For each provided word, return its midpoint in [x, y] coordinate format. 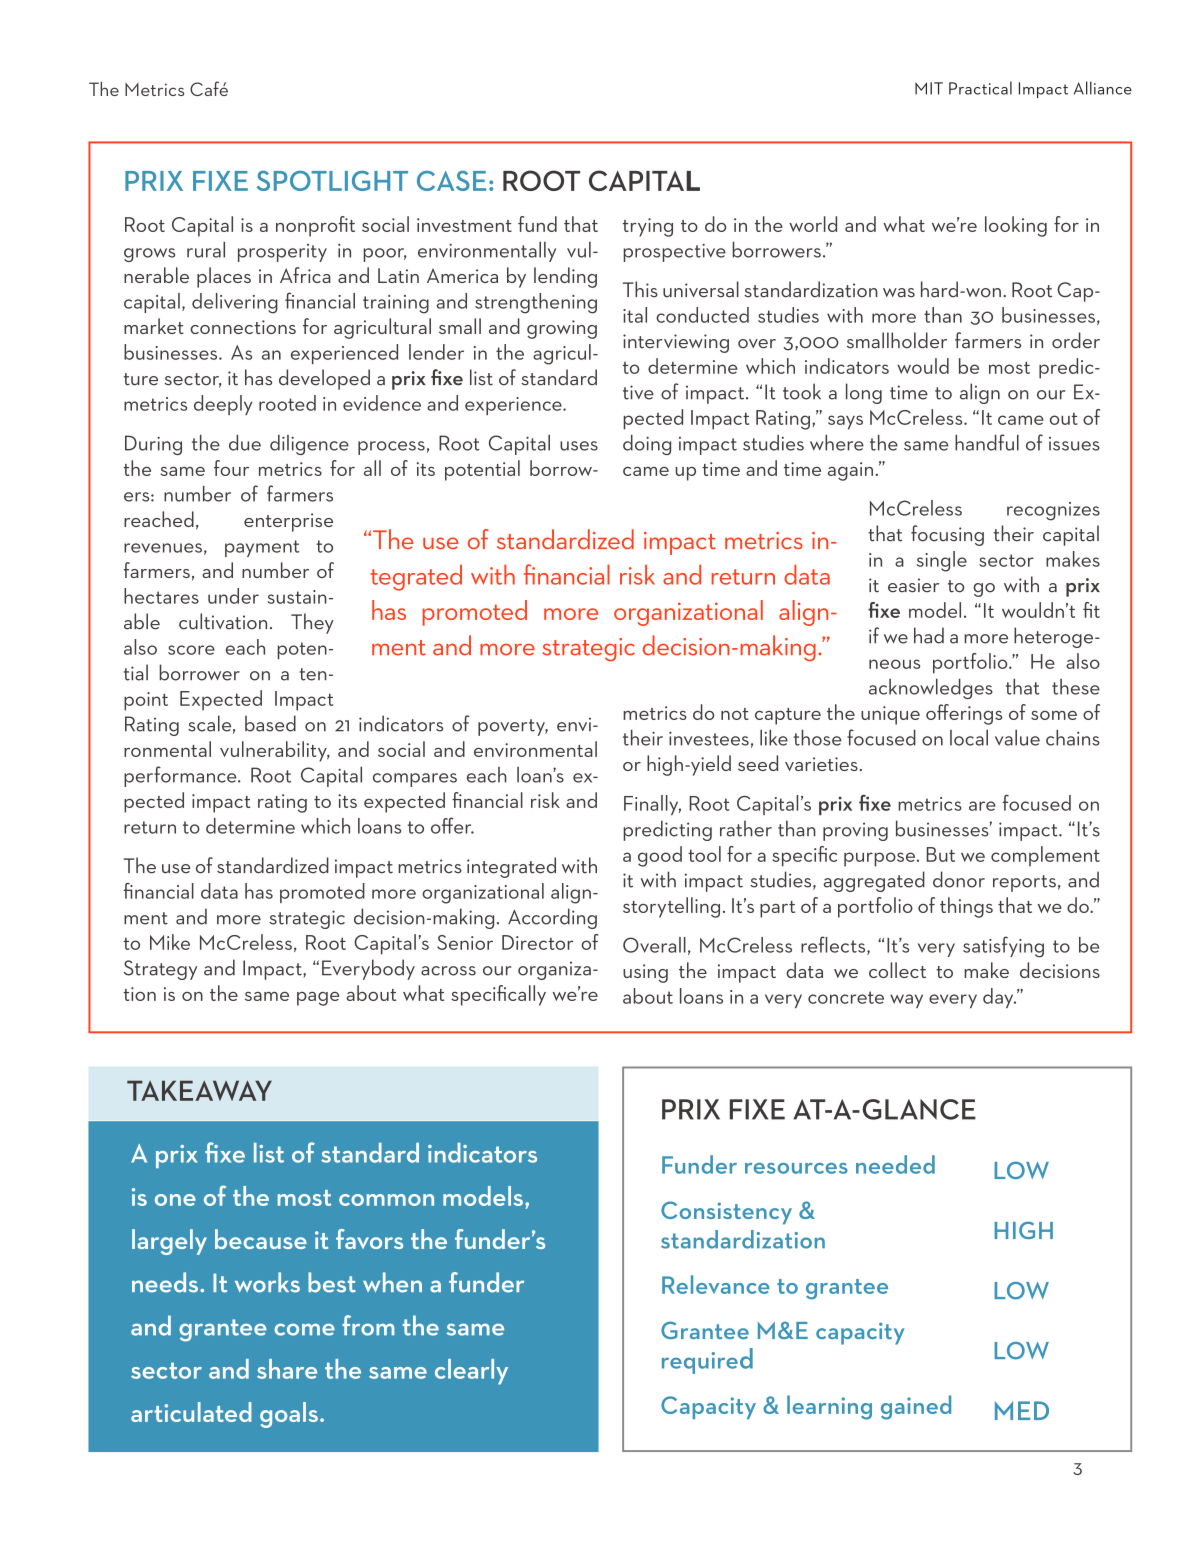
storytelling [671, 907]
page [318, 999]
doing [647, 445]
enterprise [288, 522]
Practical [980, 88]
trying [648, 227]
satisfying [1003, 947]
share [287, 1369]
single [942, 561]
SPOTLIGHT [332, 180]
